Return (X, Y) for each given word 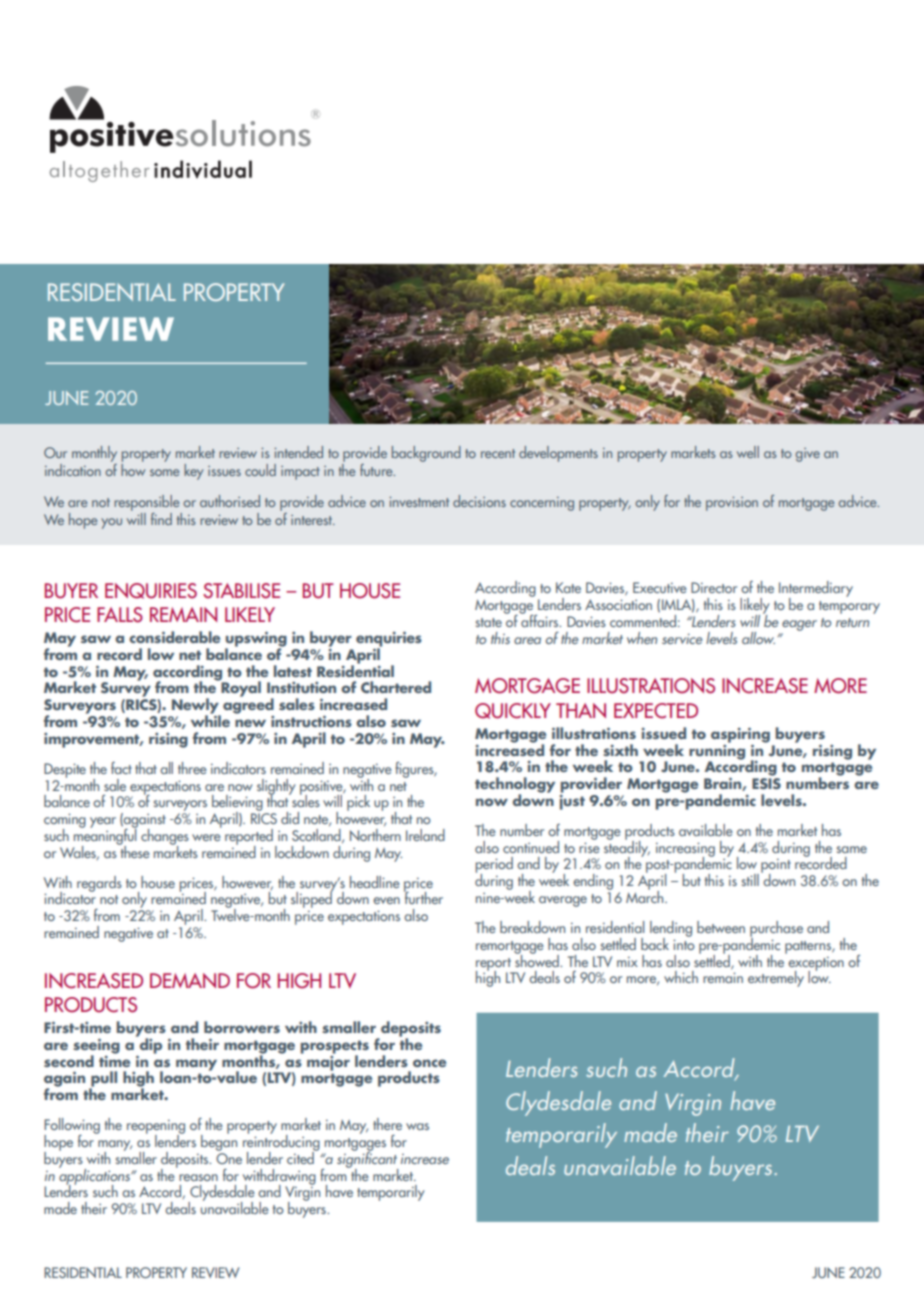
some (164, 472)
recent (498, 453)
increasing (685, 850)
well (748, 452)
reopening (156, 1127)
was (417, 1126)
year (103, 822)
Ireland (425, 835)
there (387, 1124)
